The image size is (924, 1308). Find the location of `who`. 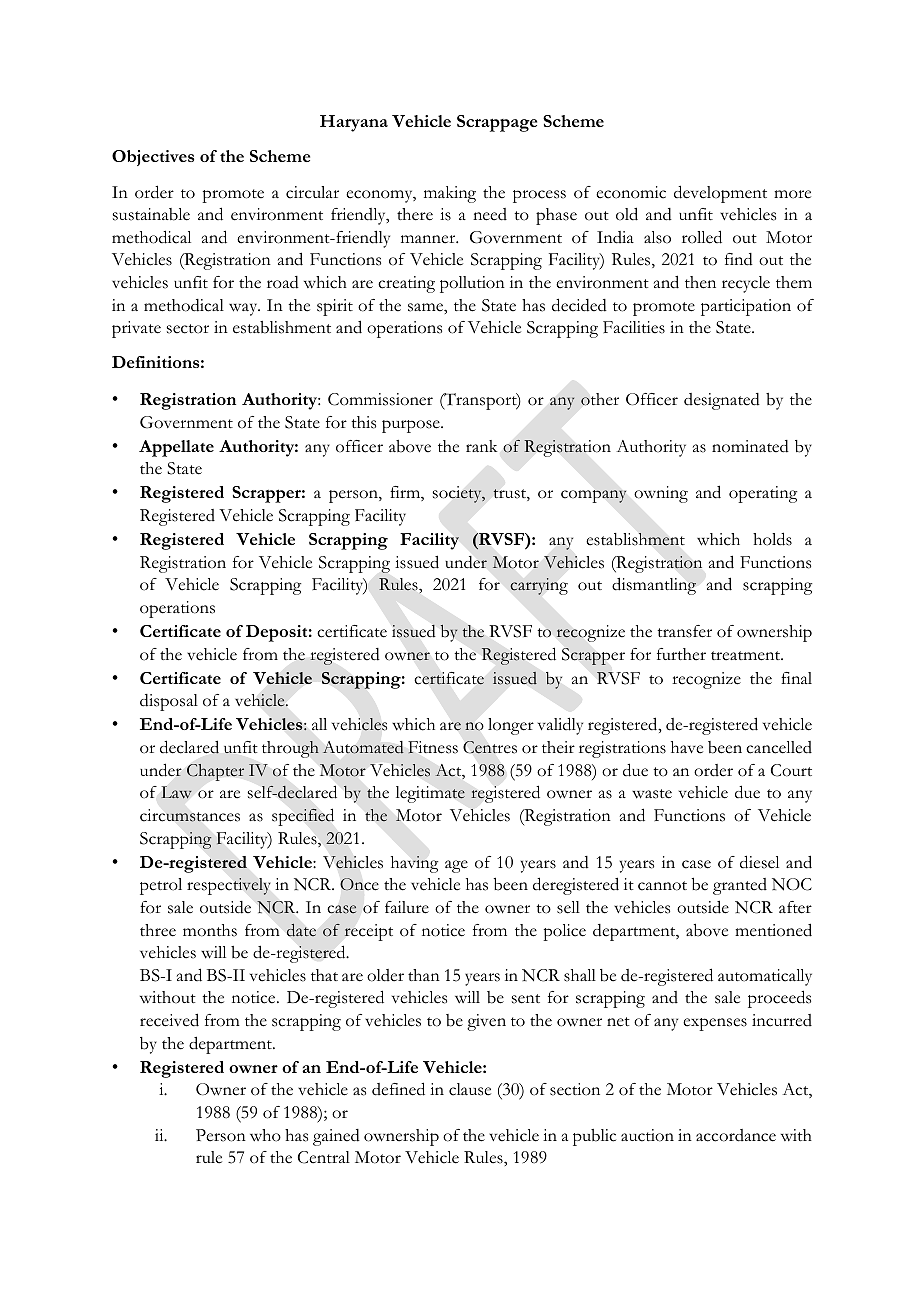

who is located at coordinates (265, 1135).
